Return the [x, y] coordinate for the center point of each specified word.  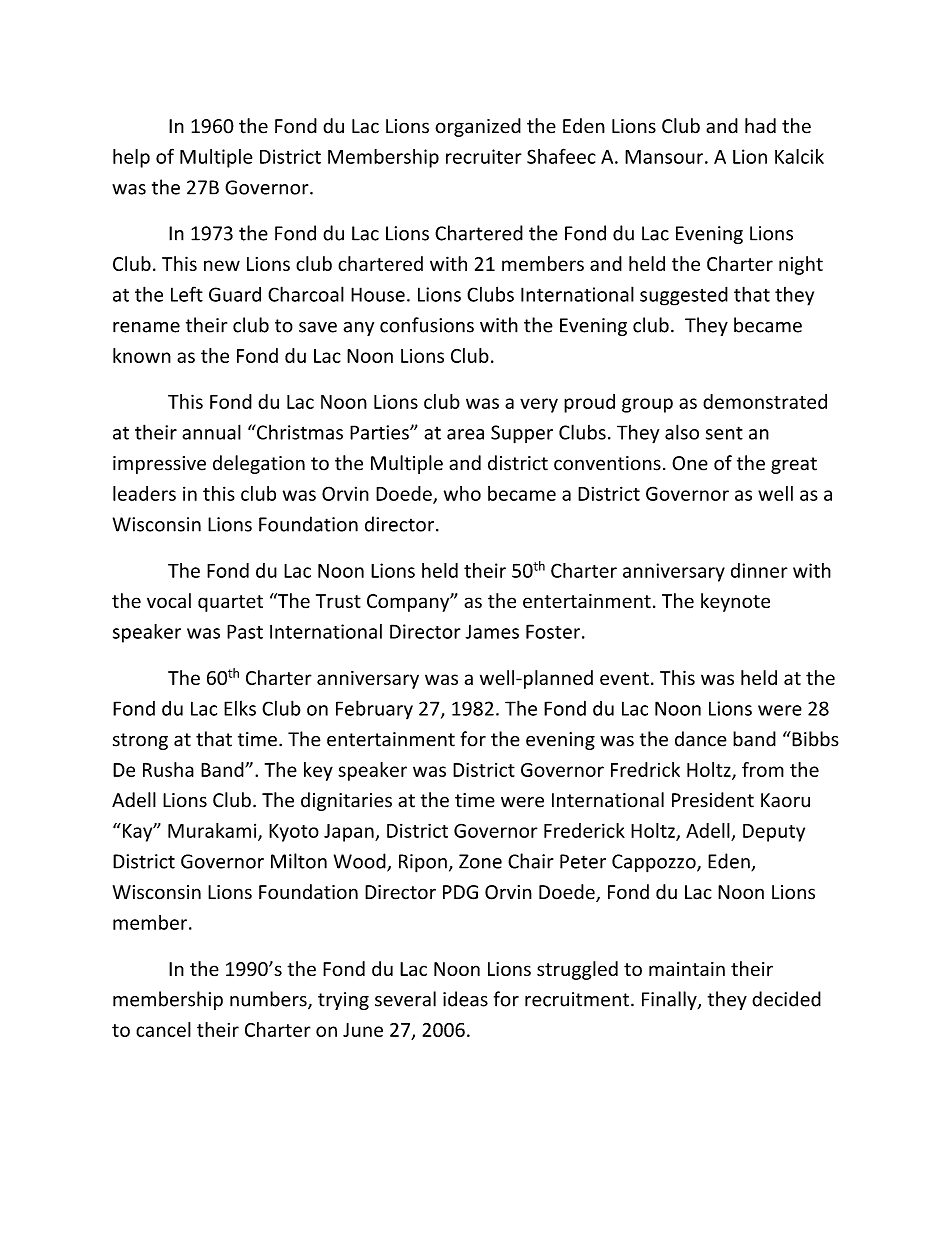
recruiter [484, 156]
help [131, 158]
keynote [735, 602]
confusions [427, 325]
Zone [480, 861]
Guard [235, 294]
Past [245, 631]
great [794, 465]
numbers [269, 1000]
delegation [259, 464]
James [492, 632]
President [713, 800]
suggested [684, 296]
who [462, 493]
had [760, 126]
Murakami [213, 831]
